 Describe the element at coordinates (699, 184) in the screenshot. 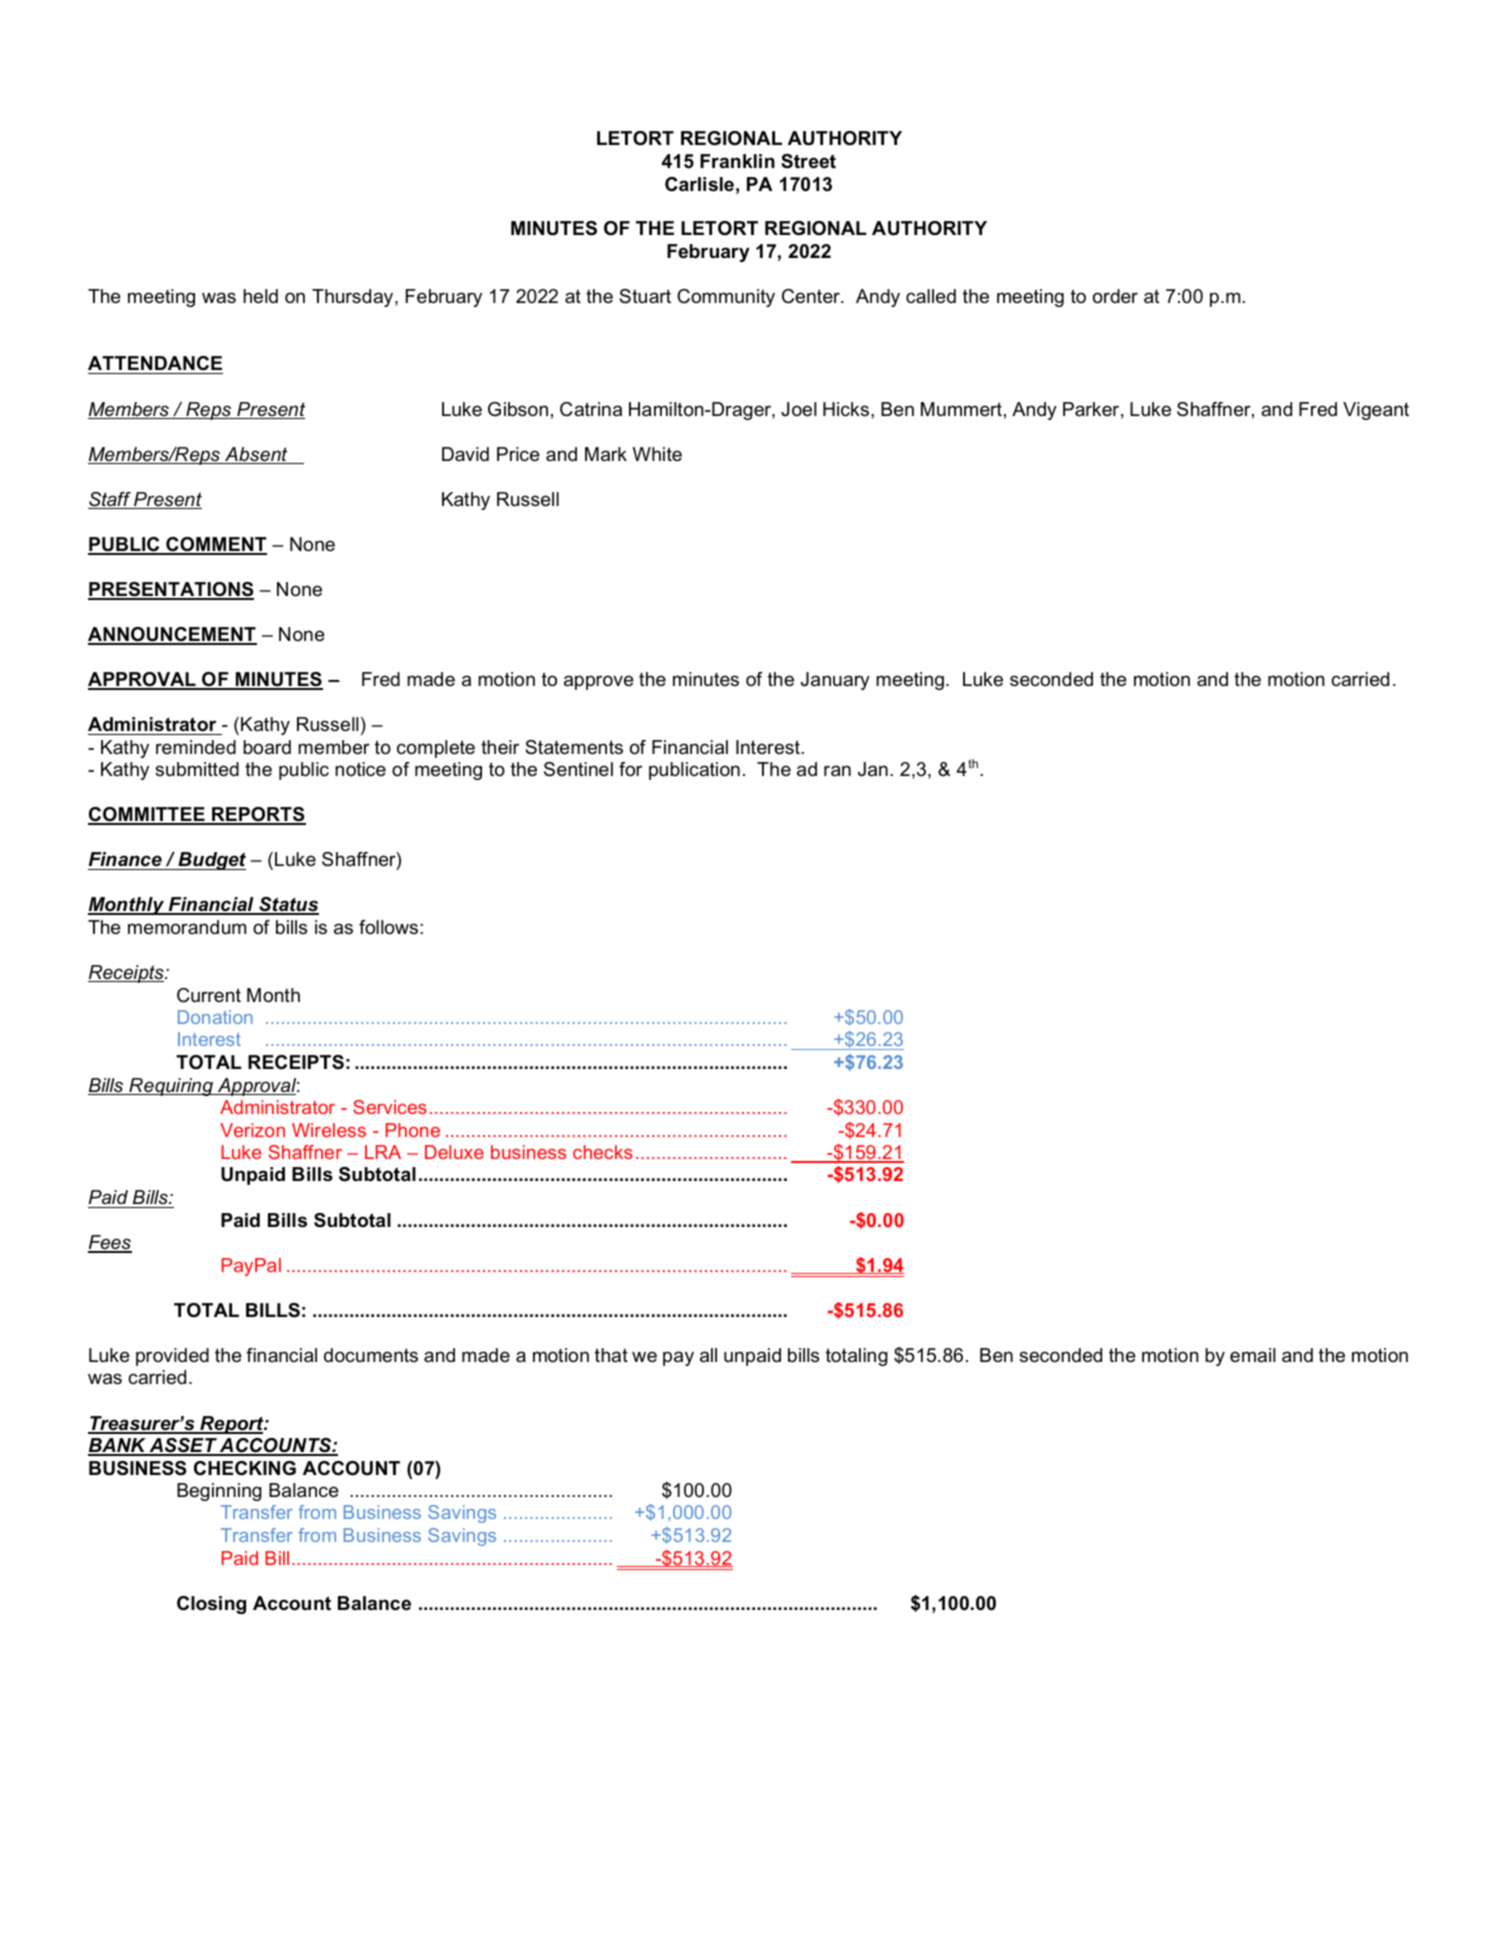

I see `Carlisle` at that location.
